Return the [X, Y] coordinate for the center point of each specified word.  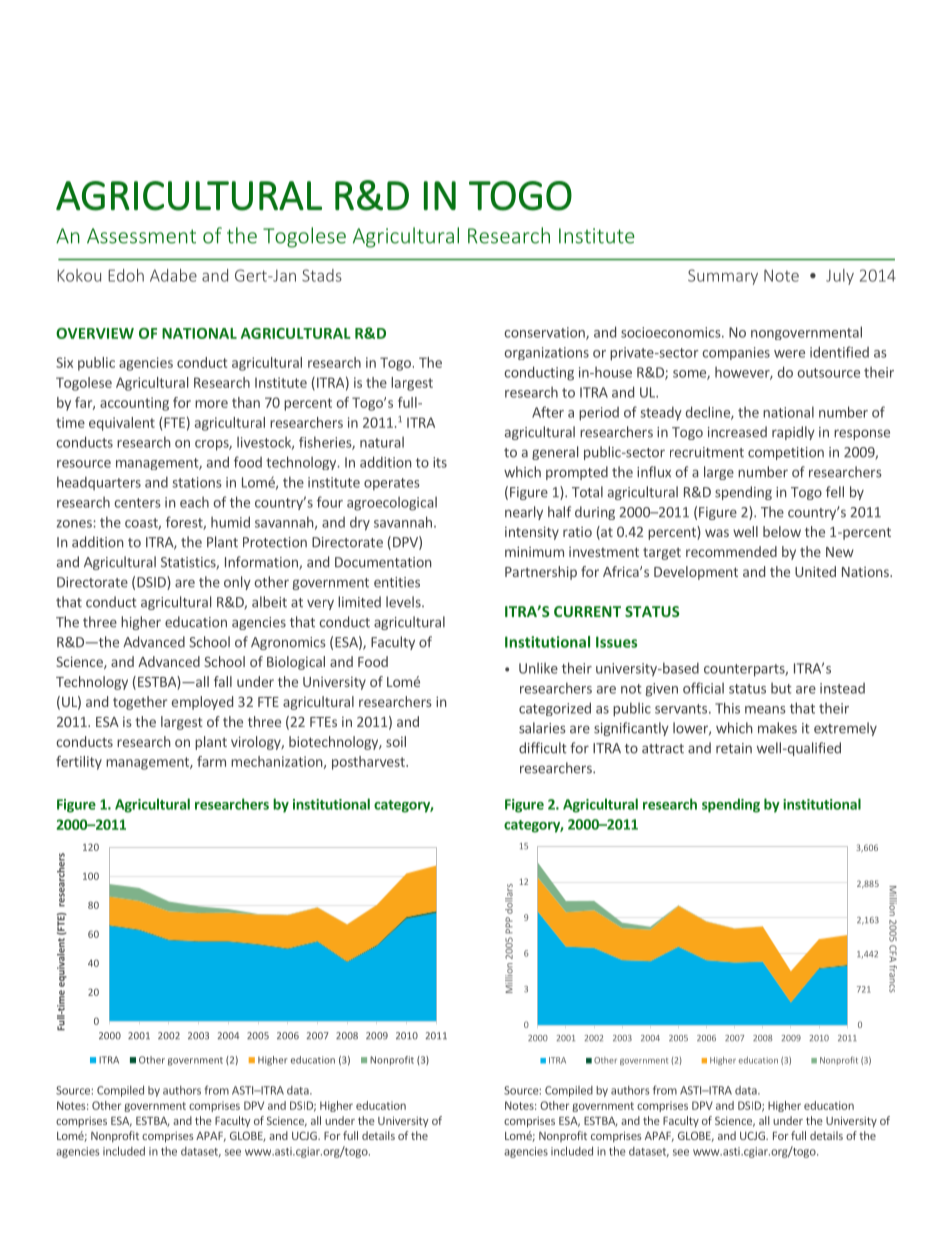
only [237, 583]
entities [397, 582]
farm [211, 761]
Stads [322, 275]
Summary [723, 277]
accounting [134, 404]
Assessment [141, 236]
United [815, 571]
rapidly [793, 433]
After [548, 412]
